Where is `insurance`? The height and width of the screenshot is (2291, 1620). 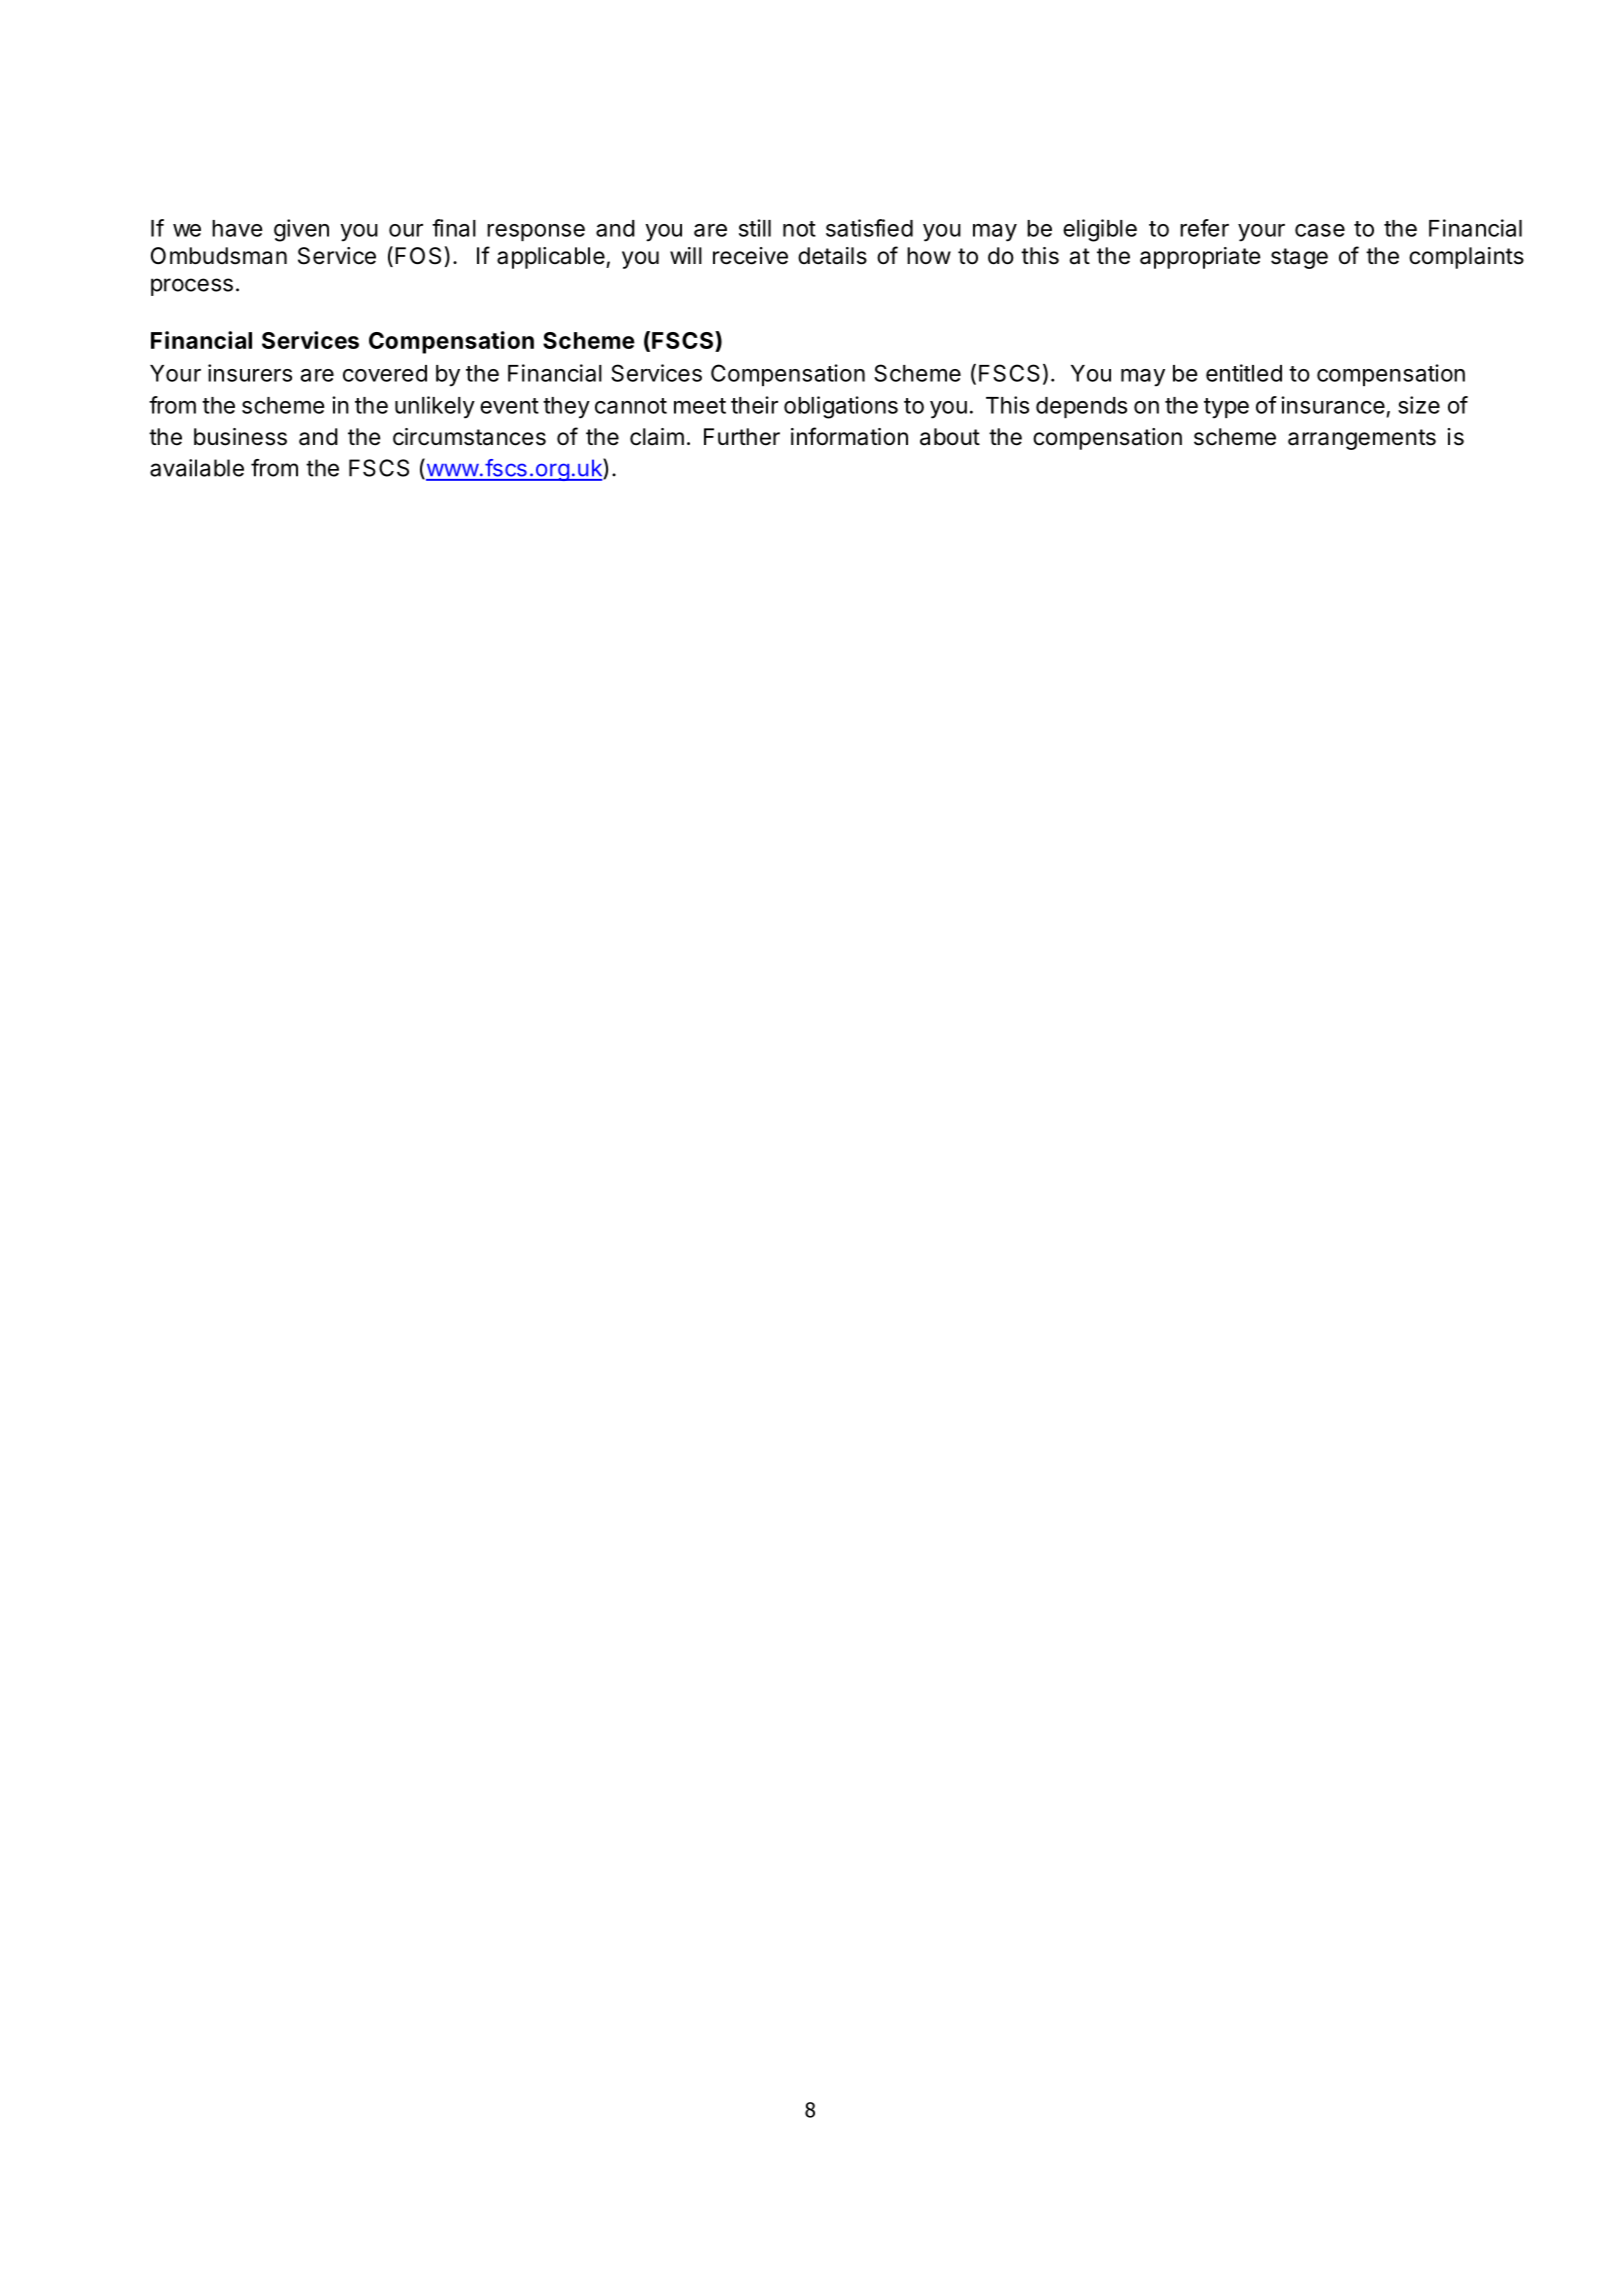
insurance is located at coordinates (1333, 405).
